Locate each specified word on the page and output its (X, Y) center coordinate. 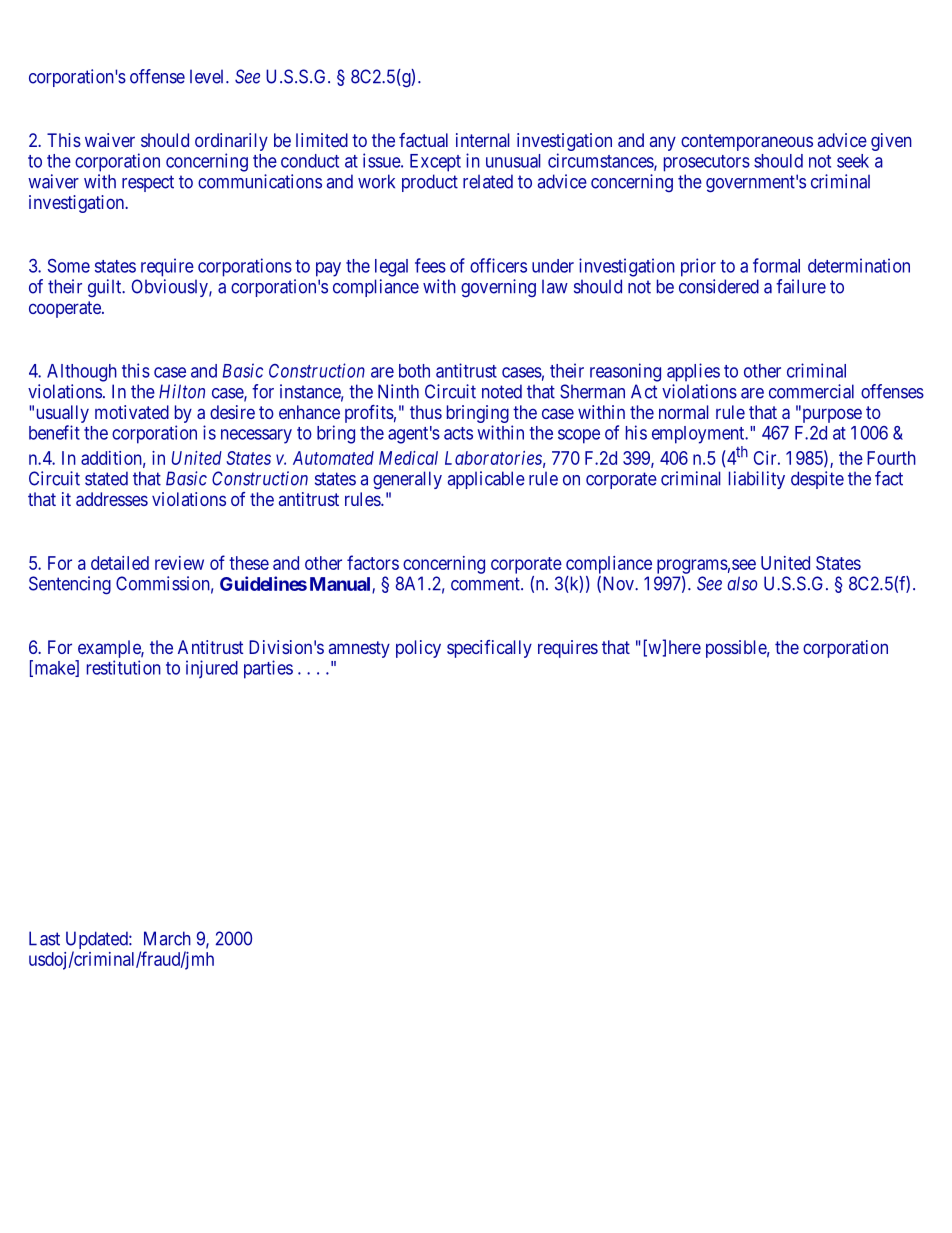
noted (502, 391)
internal (482, 140)
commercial (811, 391)
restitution (124, 667)
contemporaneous (747, 142)
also (742, 583)
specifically (489, 649)
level (208, 76)
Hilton (182, 391)
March (167, 938)
